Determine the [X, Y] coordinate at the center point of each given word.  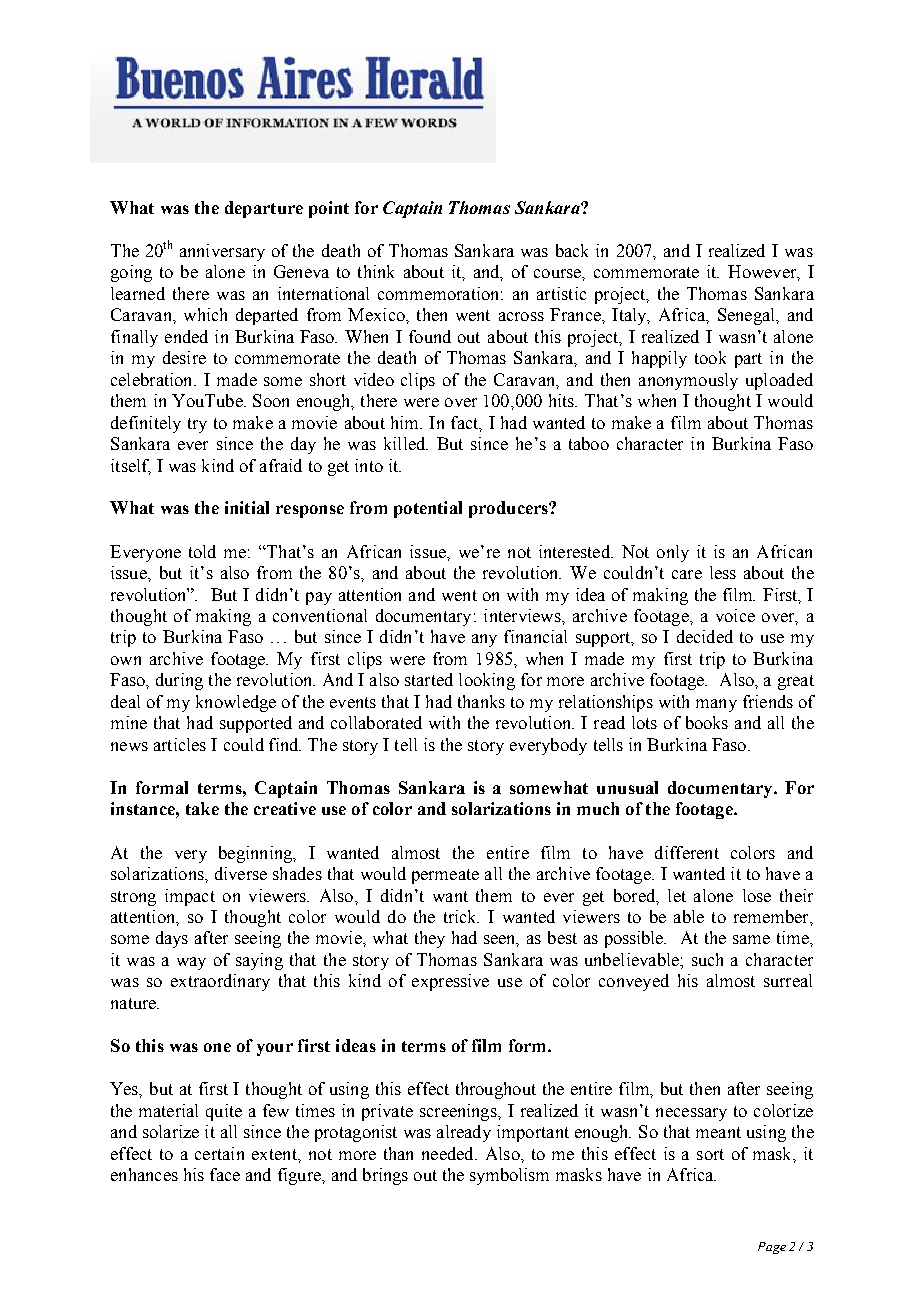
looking [487, 681]
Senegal [747, 316]
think [376, 271]
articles [180, 744]
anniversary [222, 252]
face [225, 1174]
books [707, 722]
